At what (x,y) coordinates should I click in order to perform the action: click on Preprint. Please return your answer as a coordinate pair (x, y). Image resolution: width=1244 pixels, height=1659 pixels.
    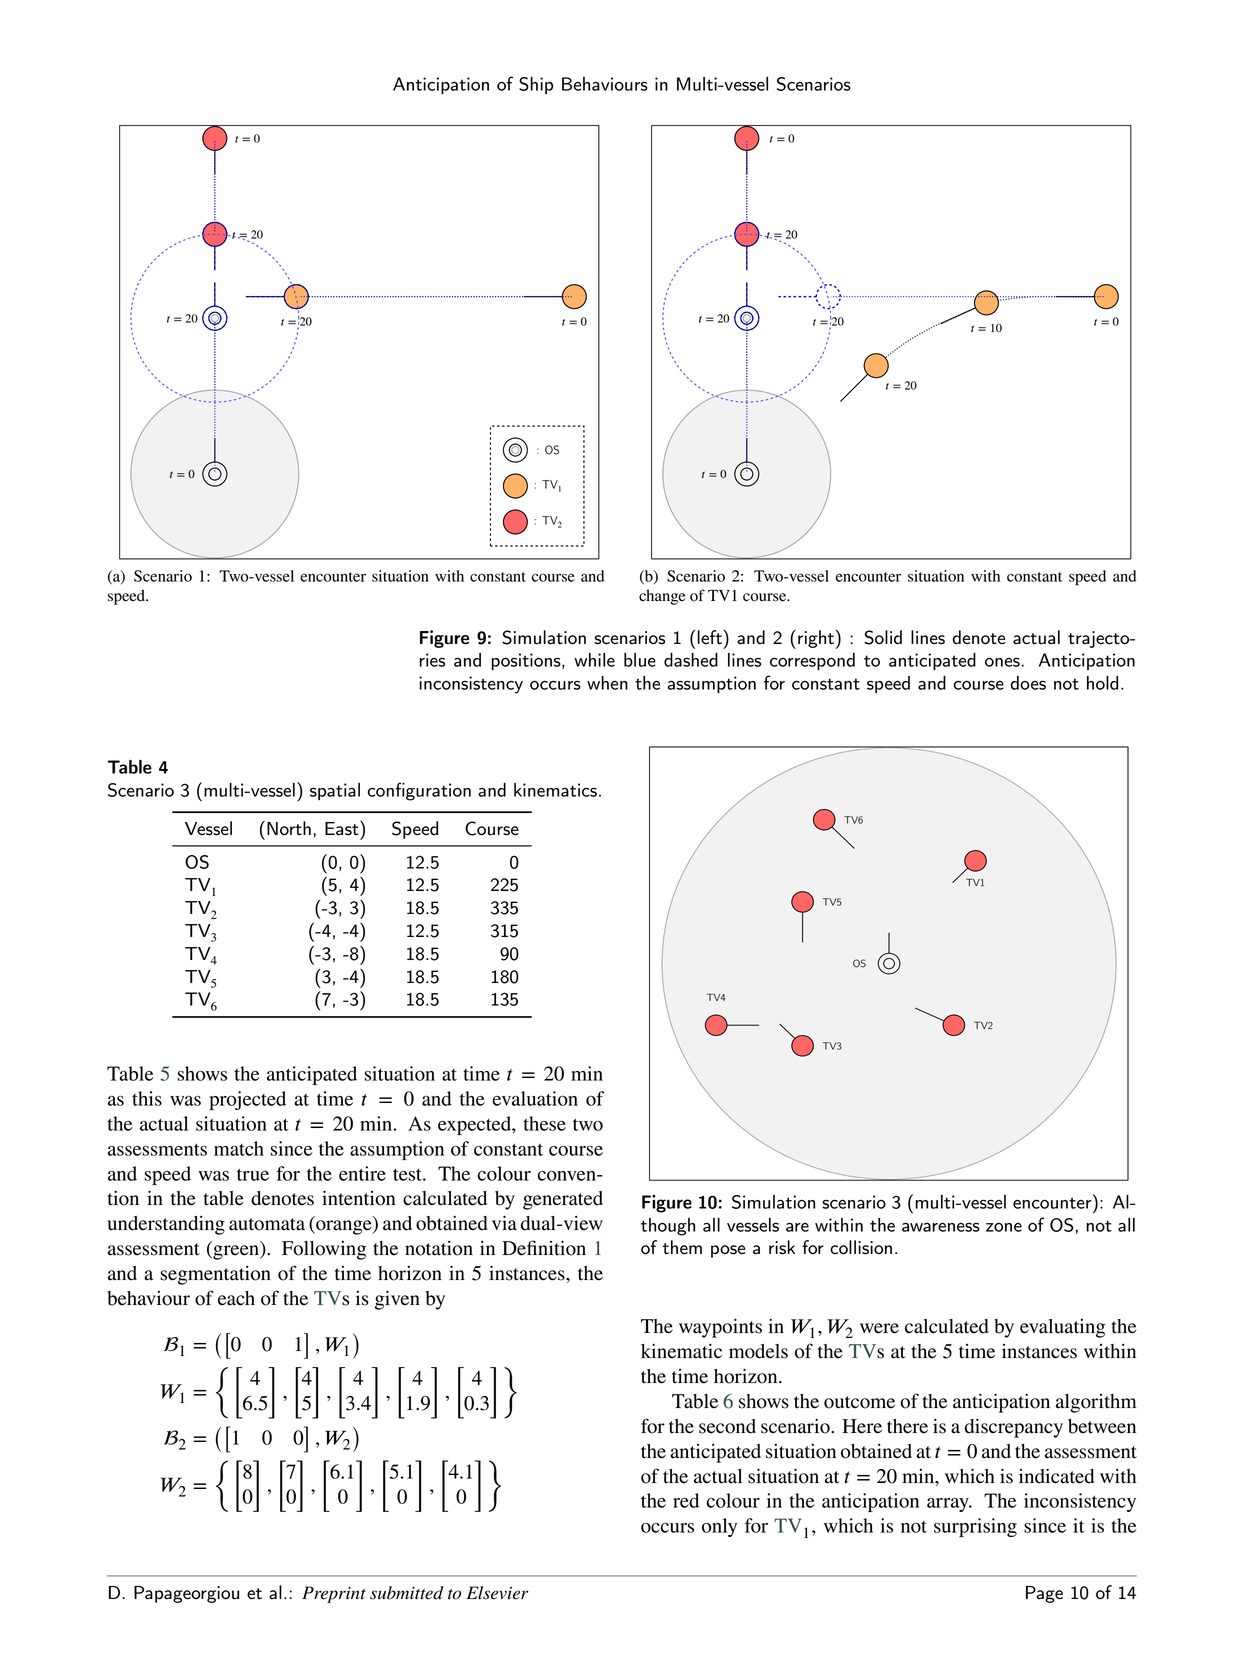
    Looking at the image, I should click on (334, 1594).
